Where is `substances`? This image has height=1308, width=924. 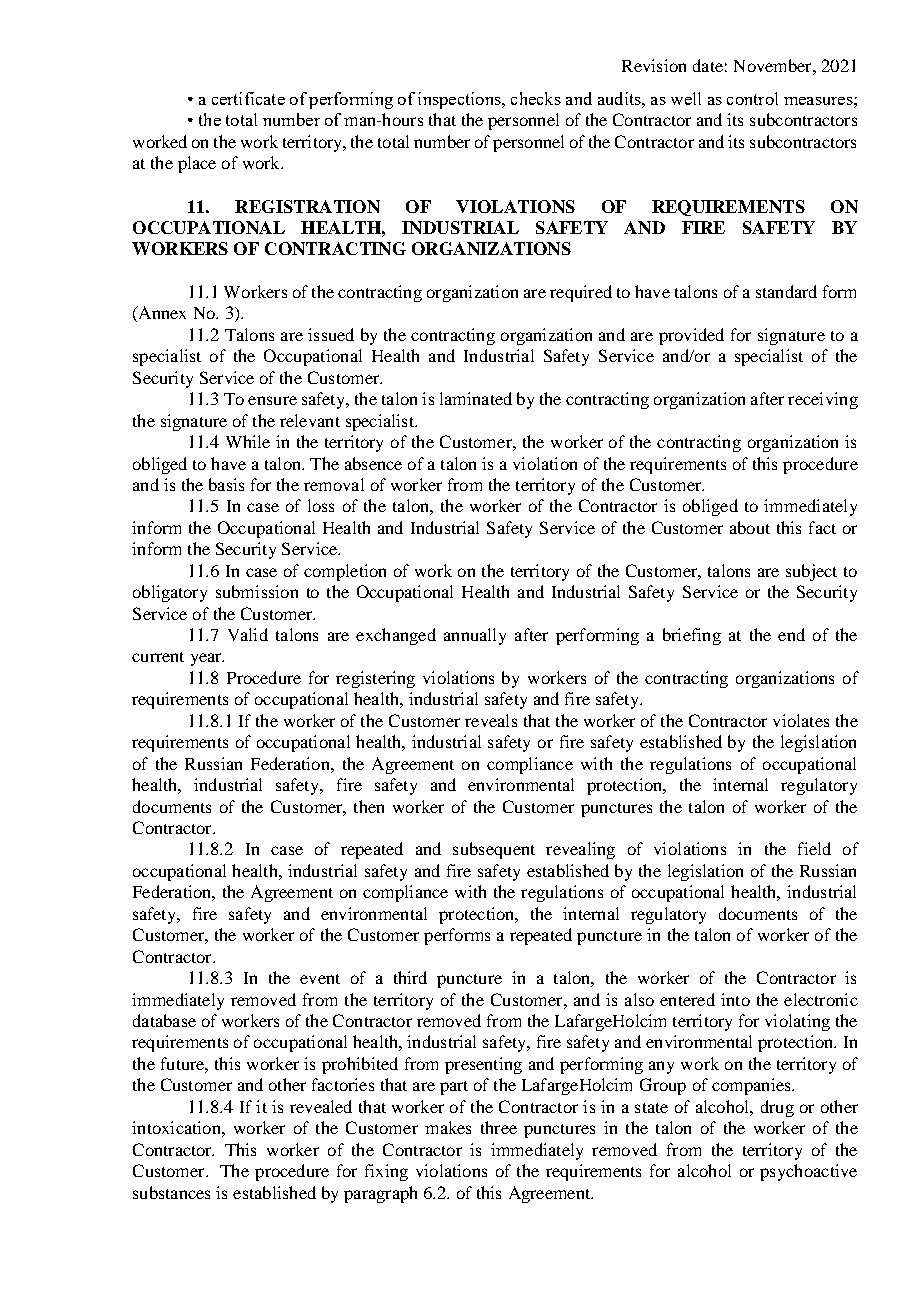
substances is located at coordinates (171, 1192).
